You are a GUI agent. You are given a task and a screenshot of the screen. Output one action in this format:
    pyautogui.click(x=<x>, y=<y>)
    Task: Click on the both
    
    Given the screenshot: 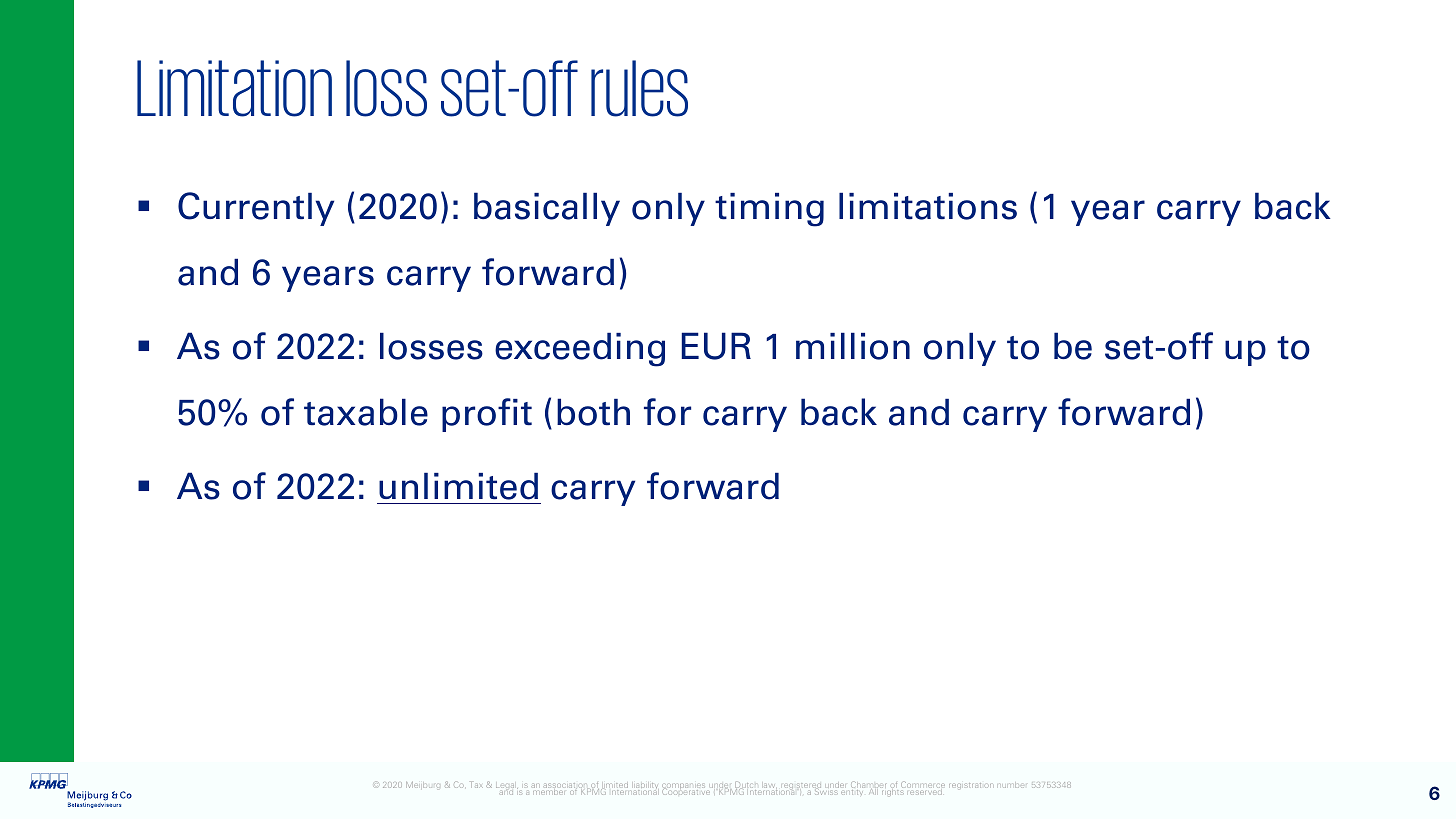 What is the action you would take?
    pyautogui.click(x=593, y=412)
